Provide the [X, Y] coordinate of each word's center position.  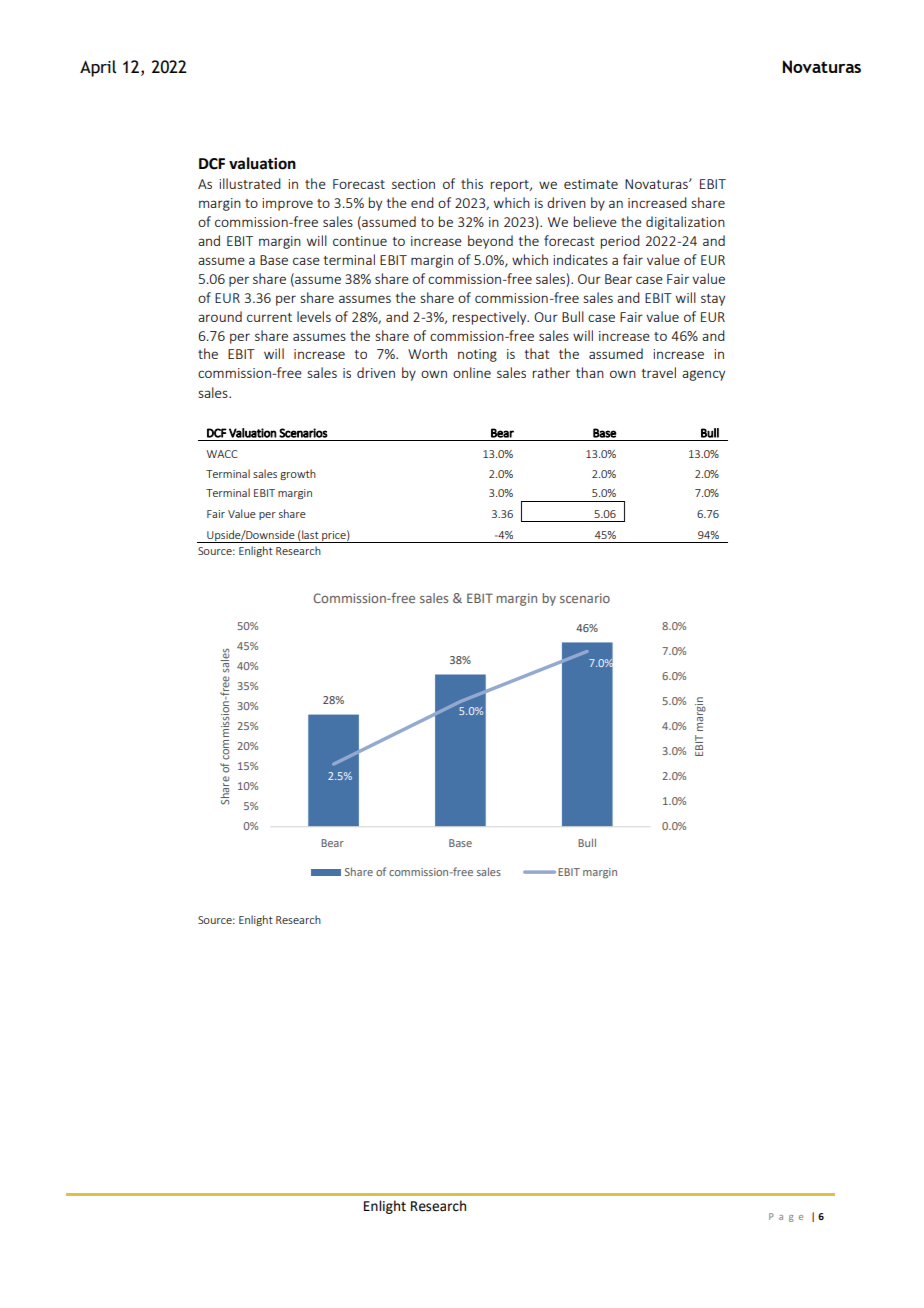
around [220, 316]
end [422, 202]
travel [659, 372]
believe [595, 221]
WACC [221, 454]
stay [713, 300]
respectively [491, 318]
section [413, 184]
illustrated [250, 183]
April [98, 68]
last [310, 534]
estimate [591, 184]
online [472, 372]
